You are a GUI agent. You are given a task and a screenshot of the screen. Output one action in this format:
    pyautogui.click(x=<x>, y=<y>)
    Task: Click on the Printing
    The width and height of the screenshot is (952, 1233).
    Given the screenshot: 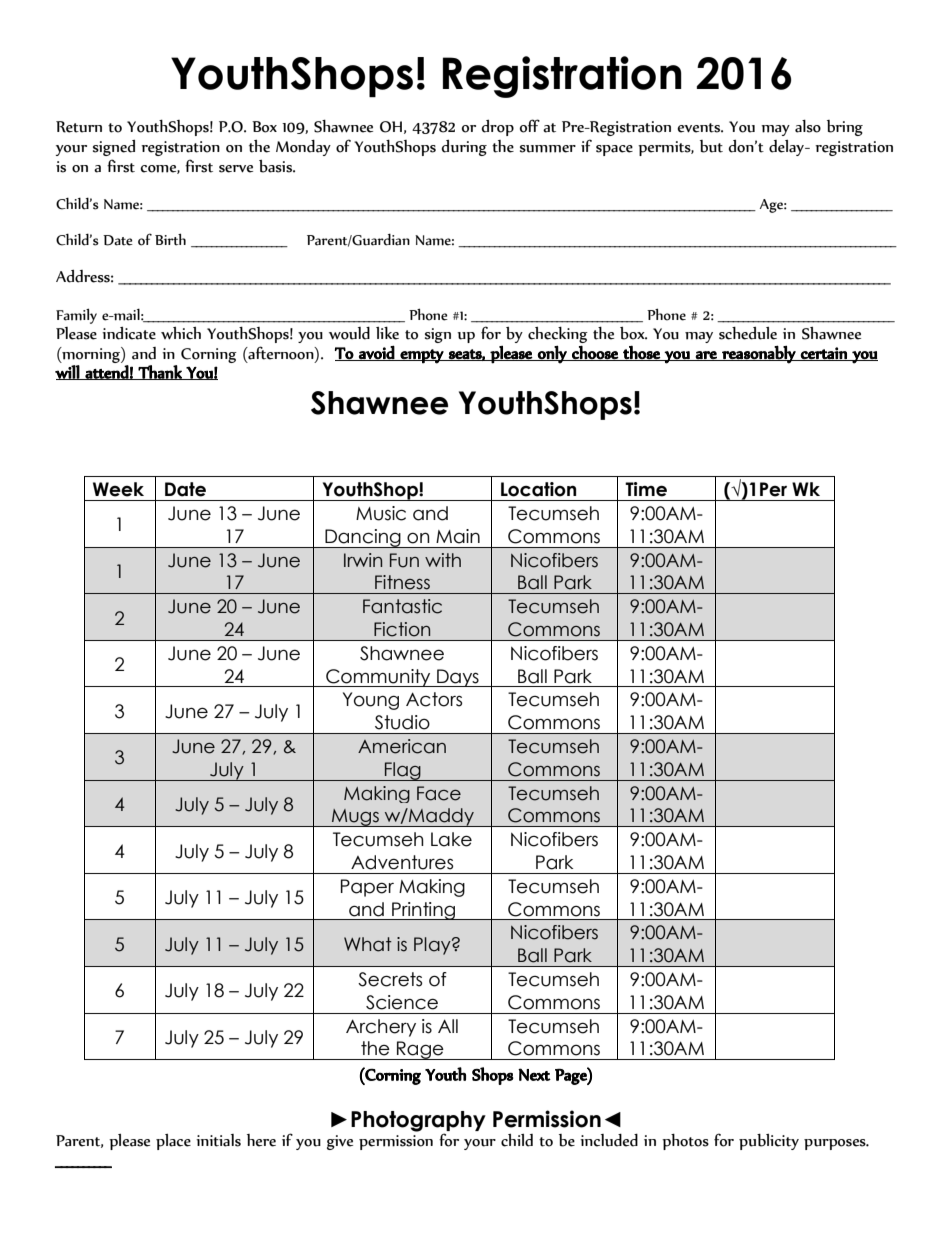 What is the action you would take?
    pyautogui.click(x=423, y=911)
